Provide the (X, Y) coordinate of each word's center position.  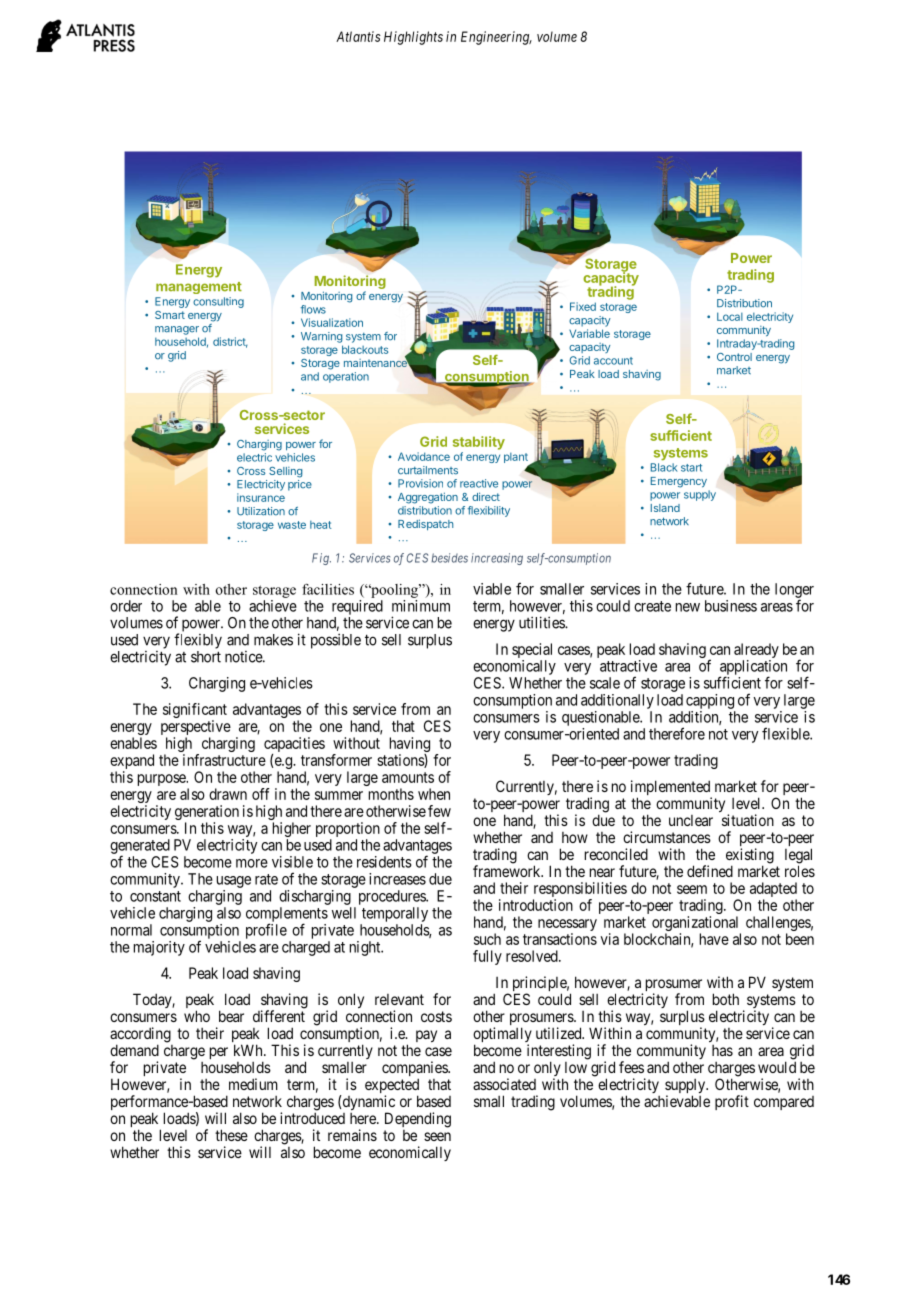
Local (730, 316)
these (231, 1135)
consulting (218, 302)
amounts (408, 777)
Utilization (261, 511)
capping (710, 701)
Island (665, 508)
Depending (418, 1120)
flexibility (489, 511)
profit (732, 1102)
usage (234, 882)
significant (195, 712)
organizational (695, 925)
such (487, 939)
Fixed (583, 306)
